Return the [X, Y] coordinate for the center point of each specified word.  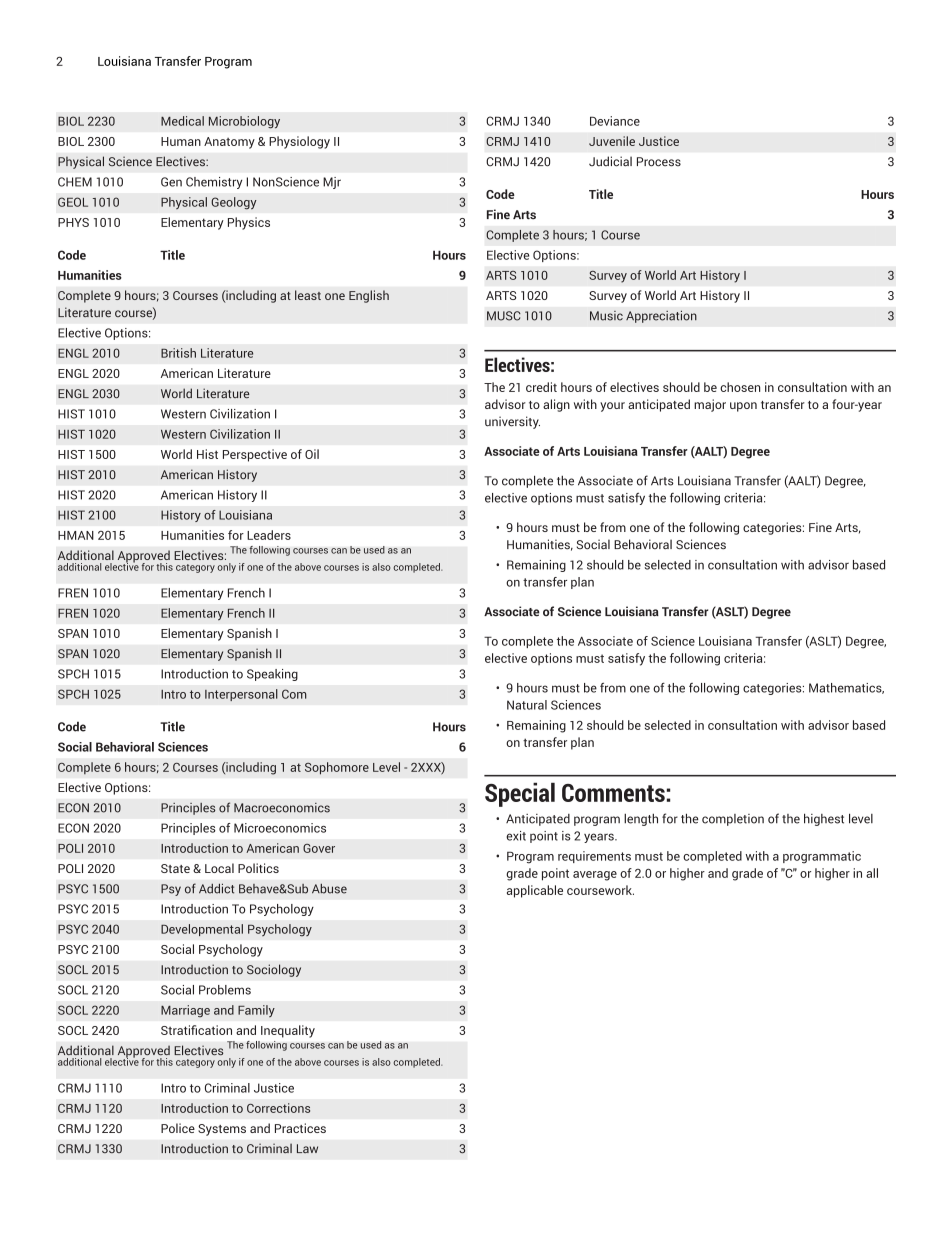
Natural [527, 705]
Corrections [278, 1108]
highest [824, 819]
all [872, 873]
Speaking [272, 675]
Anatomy [229, 143]
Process [659, 162]
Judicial [610, 161]
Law [307, 1148]
